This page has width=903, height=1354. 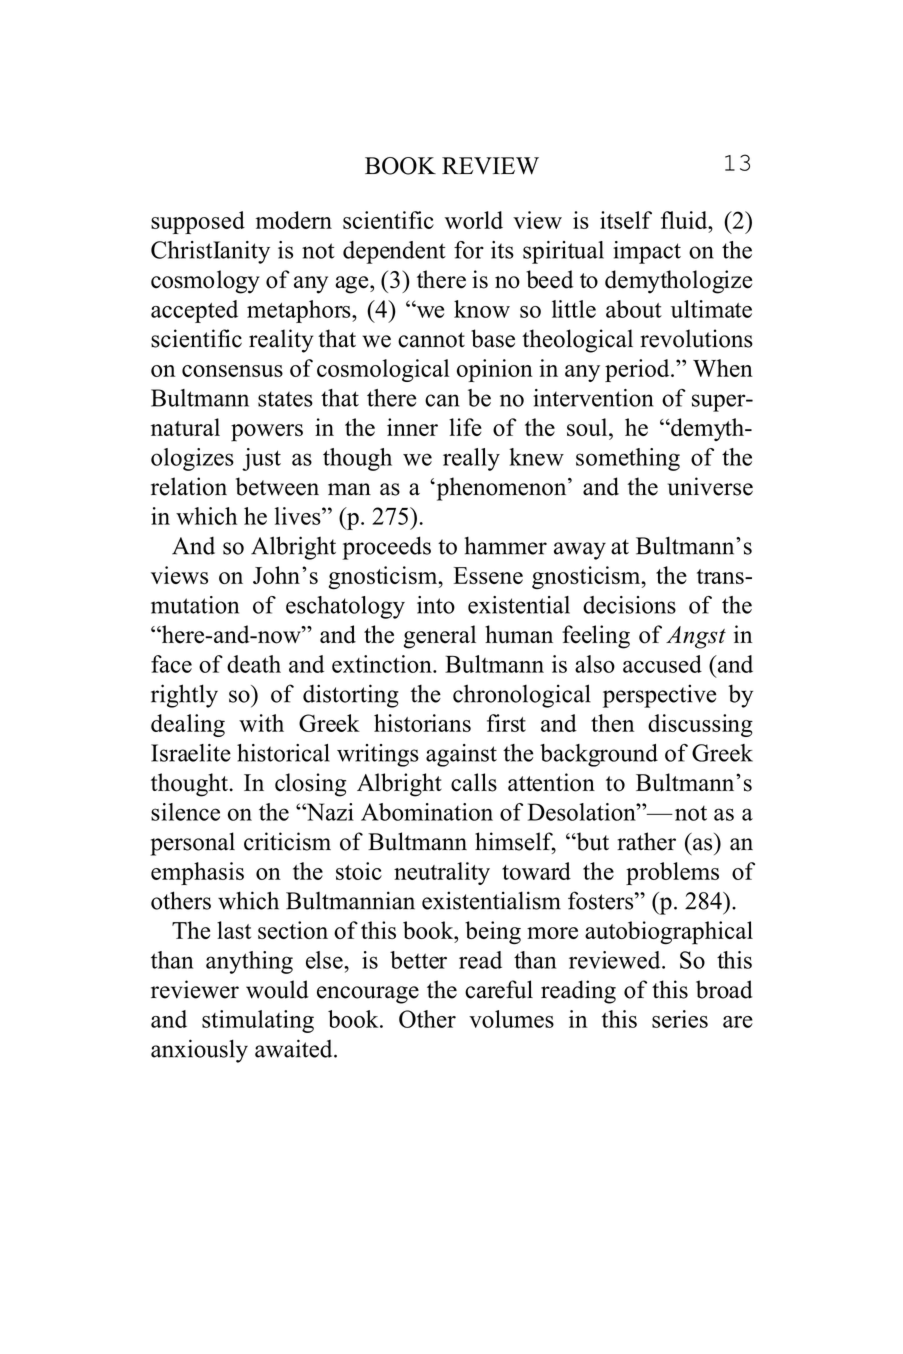 What do you see at coordinates (198, 222) in the page?
I see `supposed` at bounding box center [198, 222].
